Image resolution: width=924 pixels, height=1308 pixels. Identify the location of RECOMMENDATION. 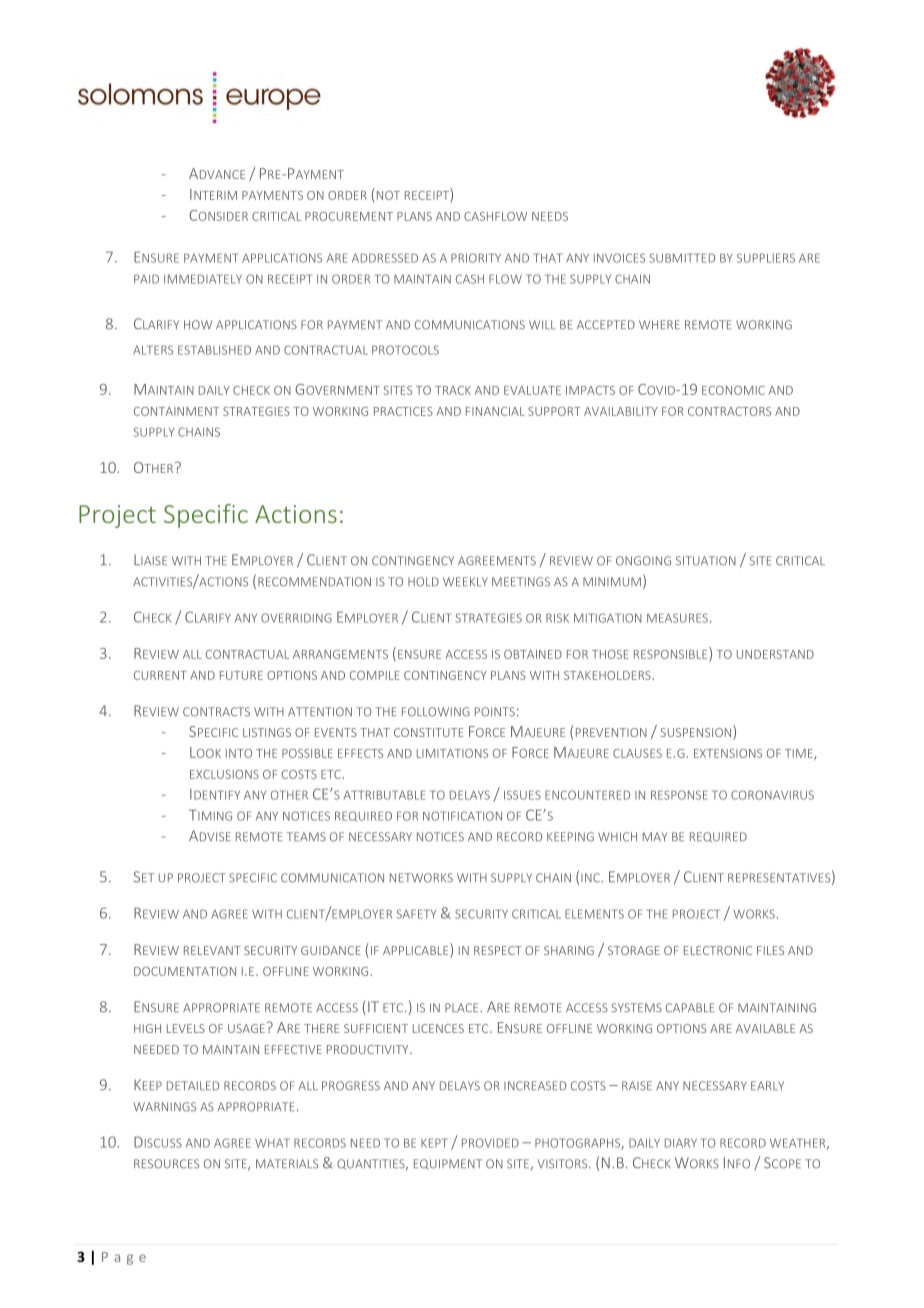
(314, 582).
